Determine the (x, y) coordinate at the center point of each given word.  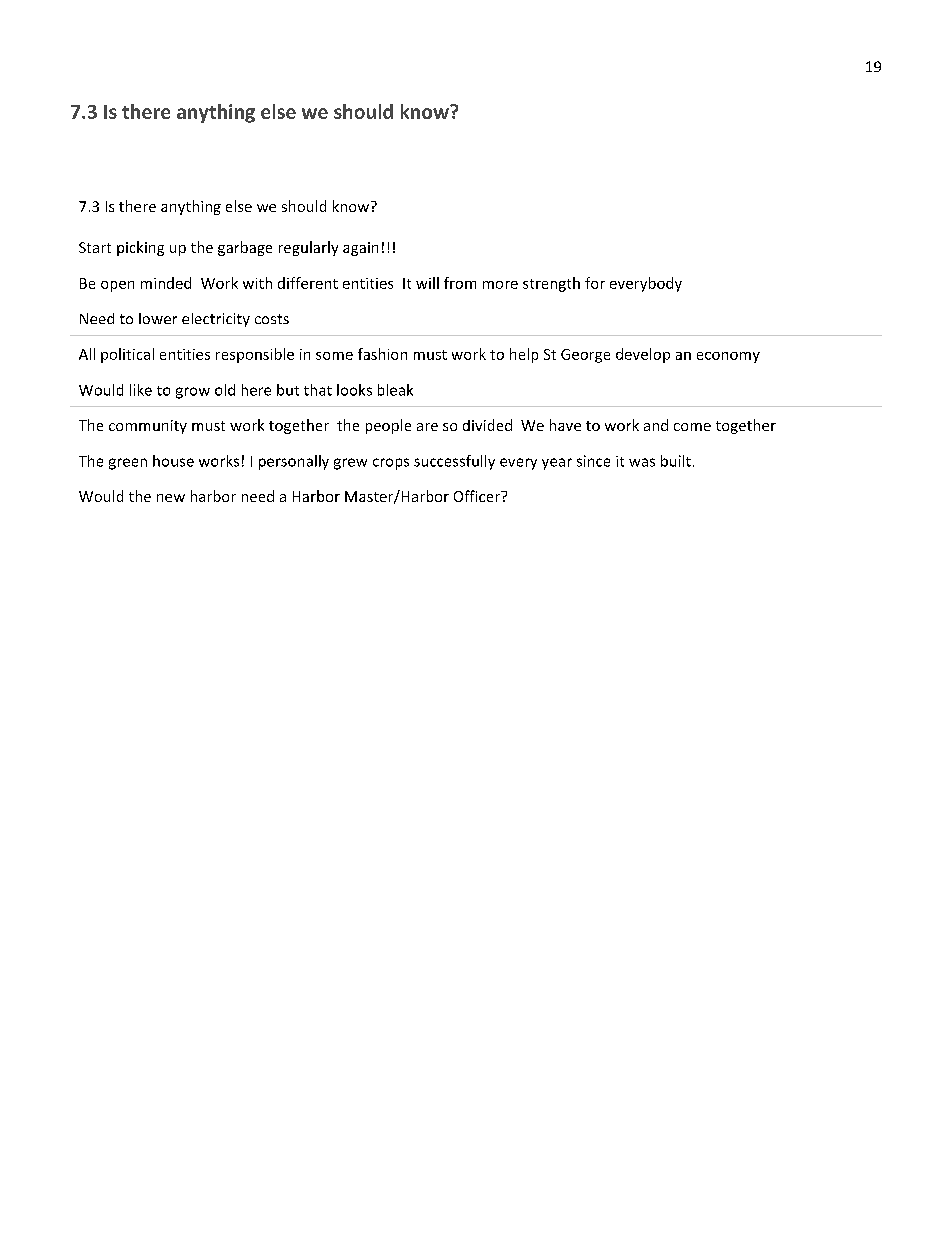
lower (158, 318)
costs (272, 319)
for (595, 283)
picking (140, 248)
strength (551, 284)
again (360, 249)
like (141, 390)
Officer (478, 496)
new (171, 498)
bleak (395, 390)
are (427, 427)
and (656, 425)
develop (643, 355)
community (148, 427)
